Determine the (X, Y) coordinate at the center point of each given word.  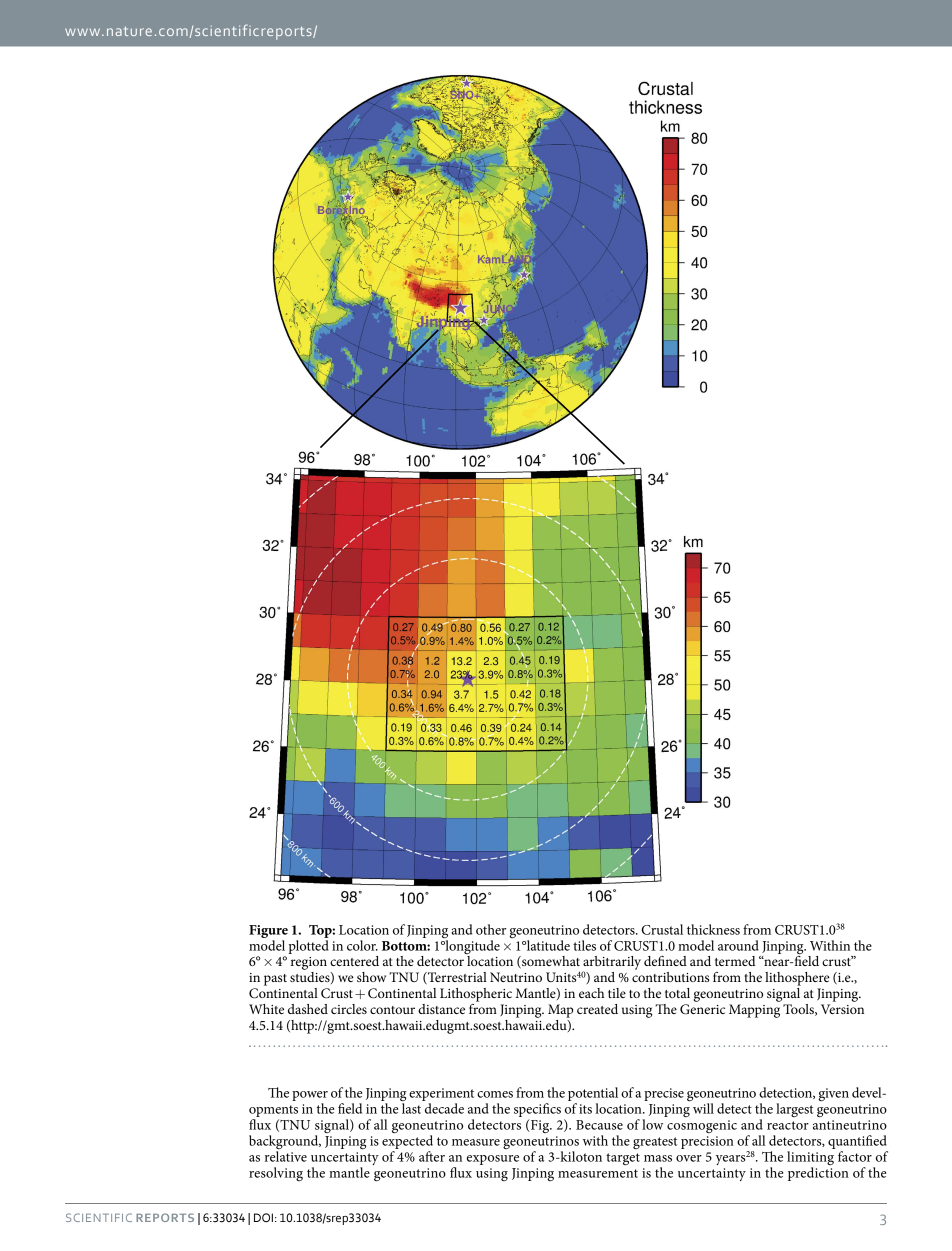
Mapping (754, 1011)
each (591, 993)
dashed (308, 1009)
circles (349, 1009)
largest (794, 1110)
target (623, 1159)
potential (593, 1095)
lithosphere (797, 979)
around (738, 945)
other (491, 929)
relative (286, 1156)
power (310, 1097)
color (362, 945)
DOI (263, 1218)
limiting (810, 1159)
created (597, 1009)
